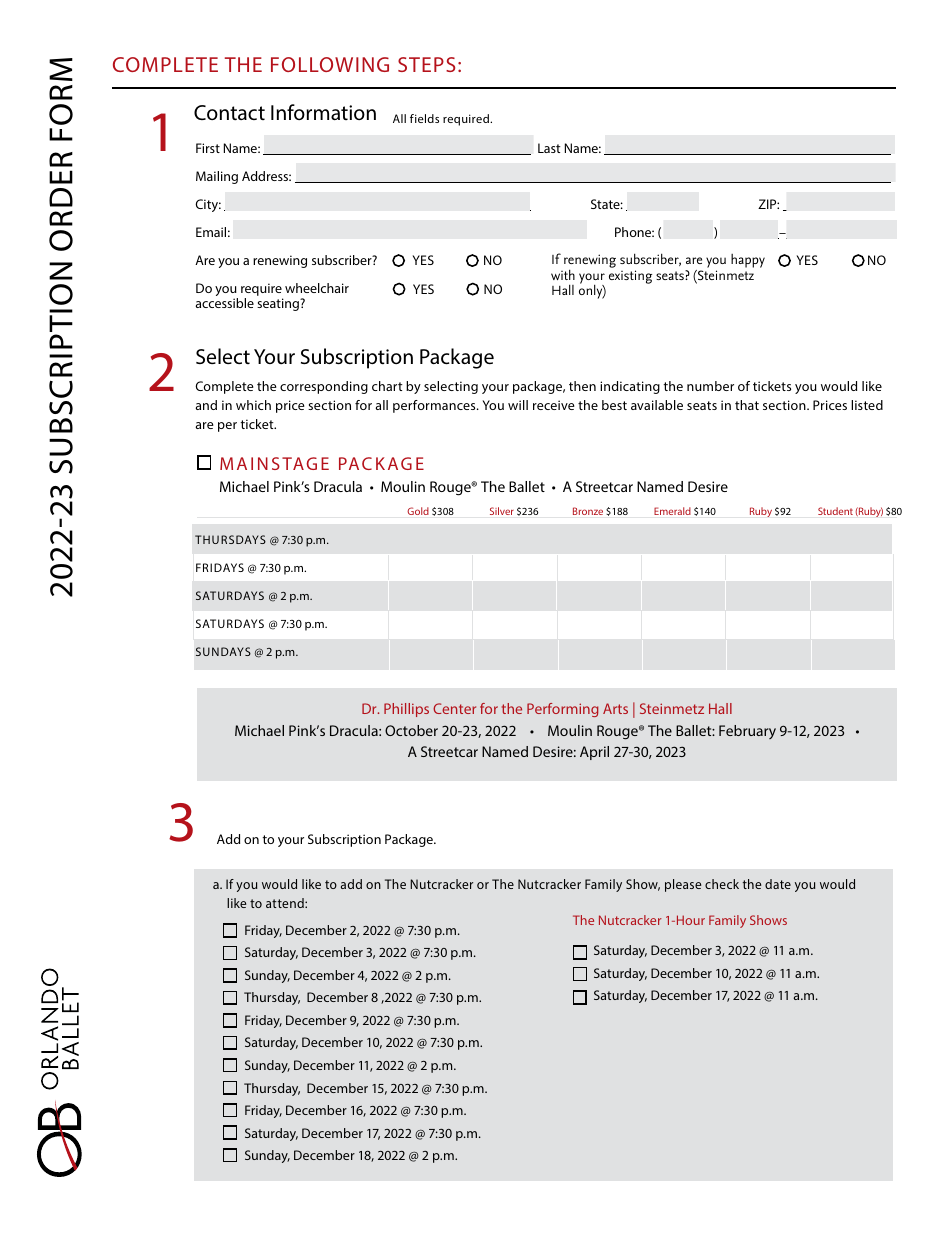 This image has height=1233, width=952. I want to click on with, so click(563, 274).
